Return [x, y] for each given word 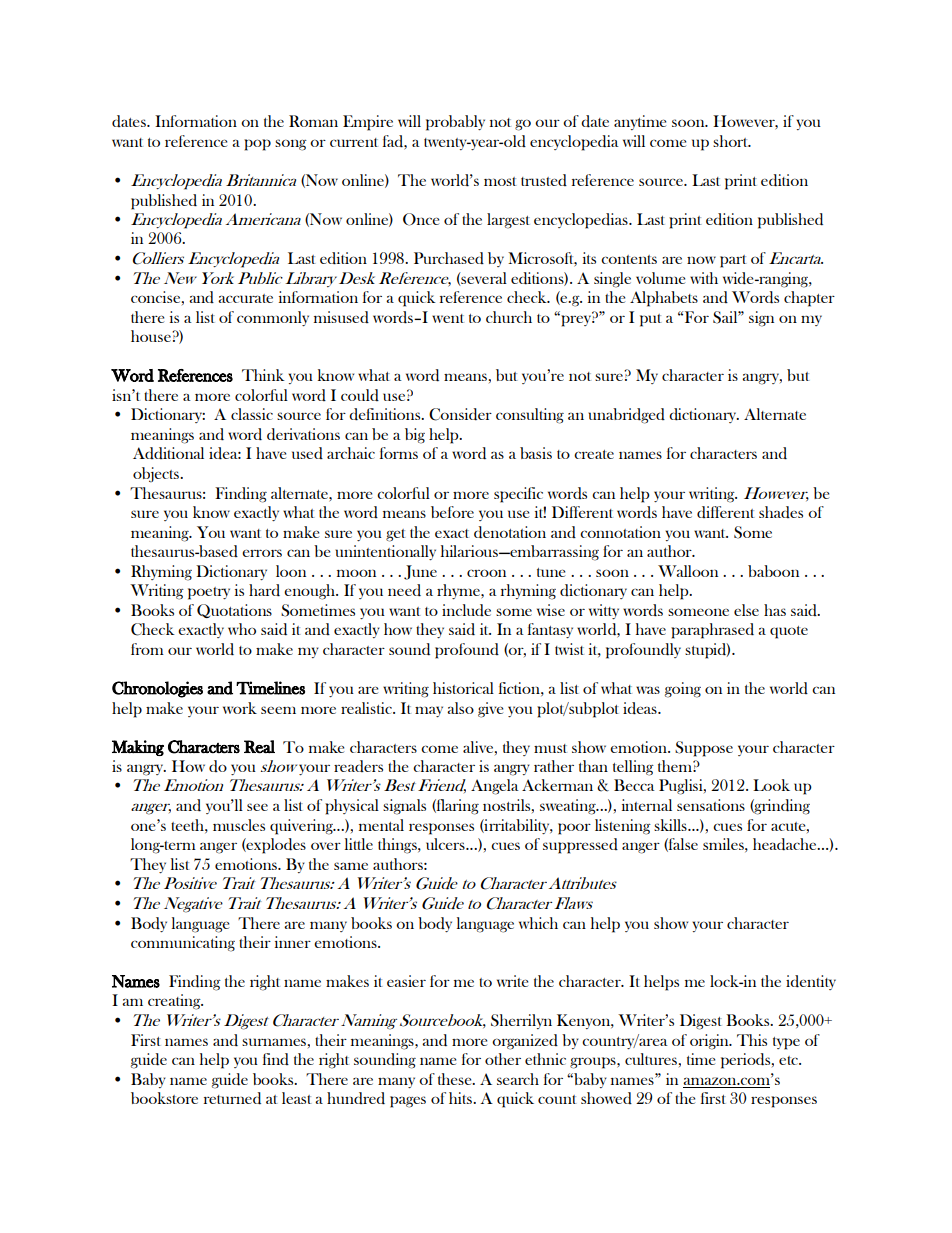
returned [232, 1098]
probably [455, 123]
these [456, 1079]
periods [747, 1061]
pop [257, 145]
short [732, 141]
